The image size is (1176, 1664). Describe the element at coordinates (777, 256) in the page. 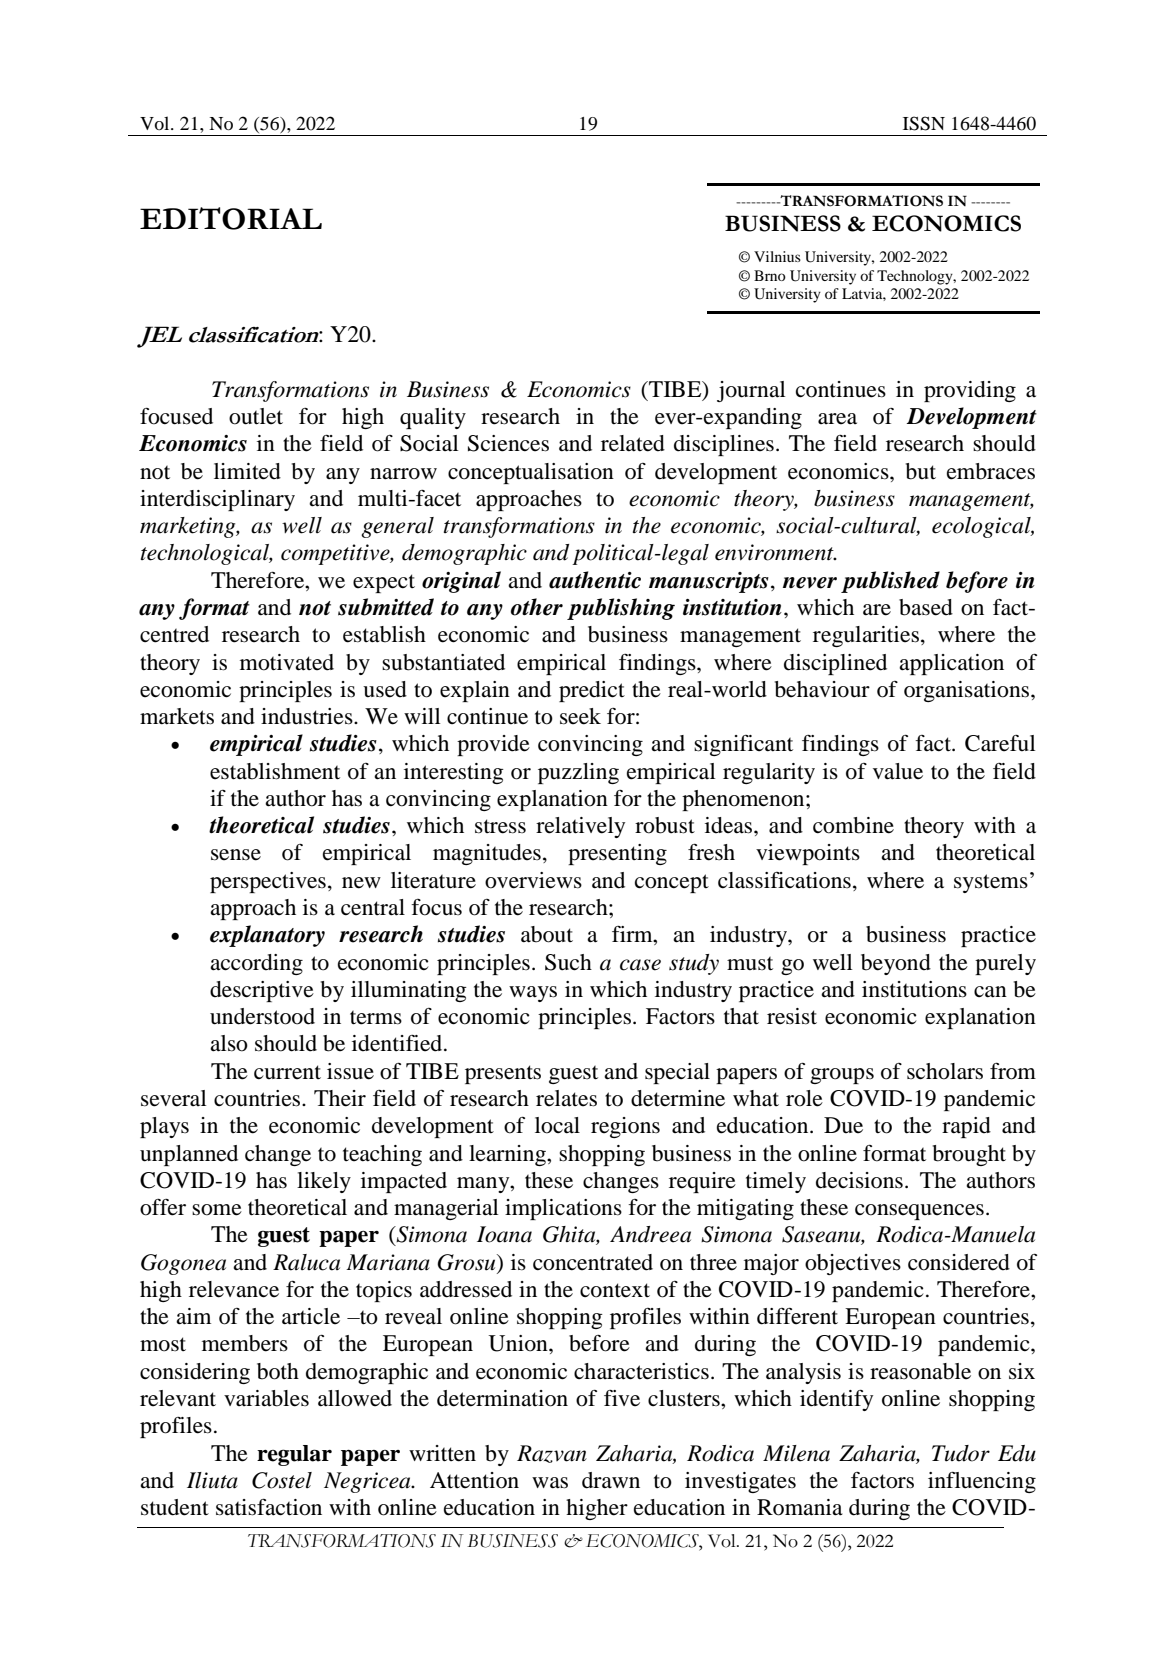

I see `Vilnius` at that location.
